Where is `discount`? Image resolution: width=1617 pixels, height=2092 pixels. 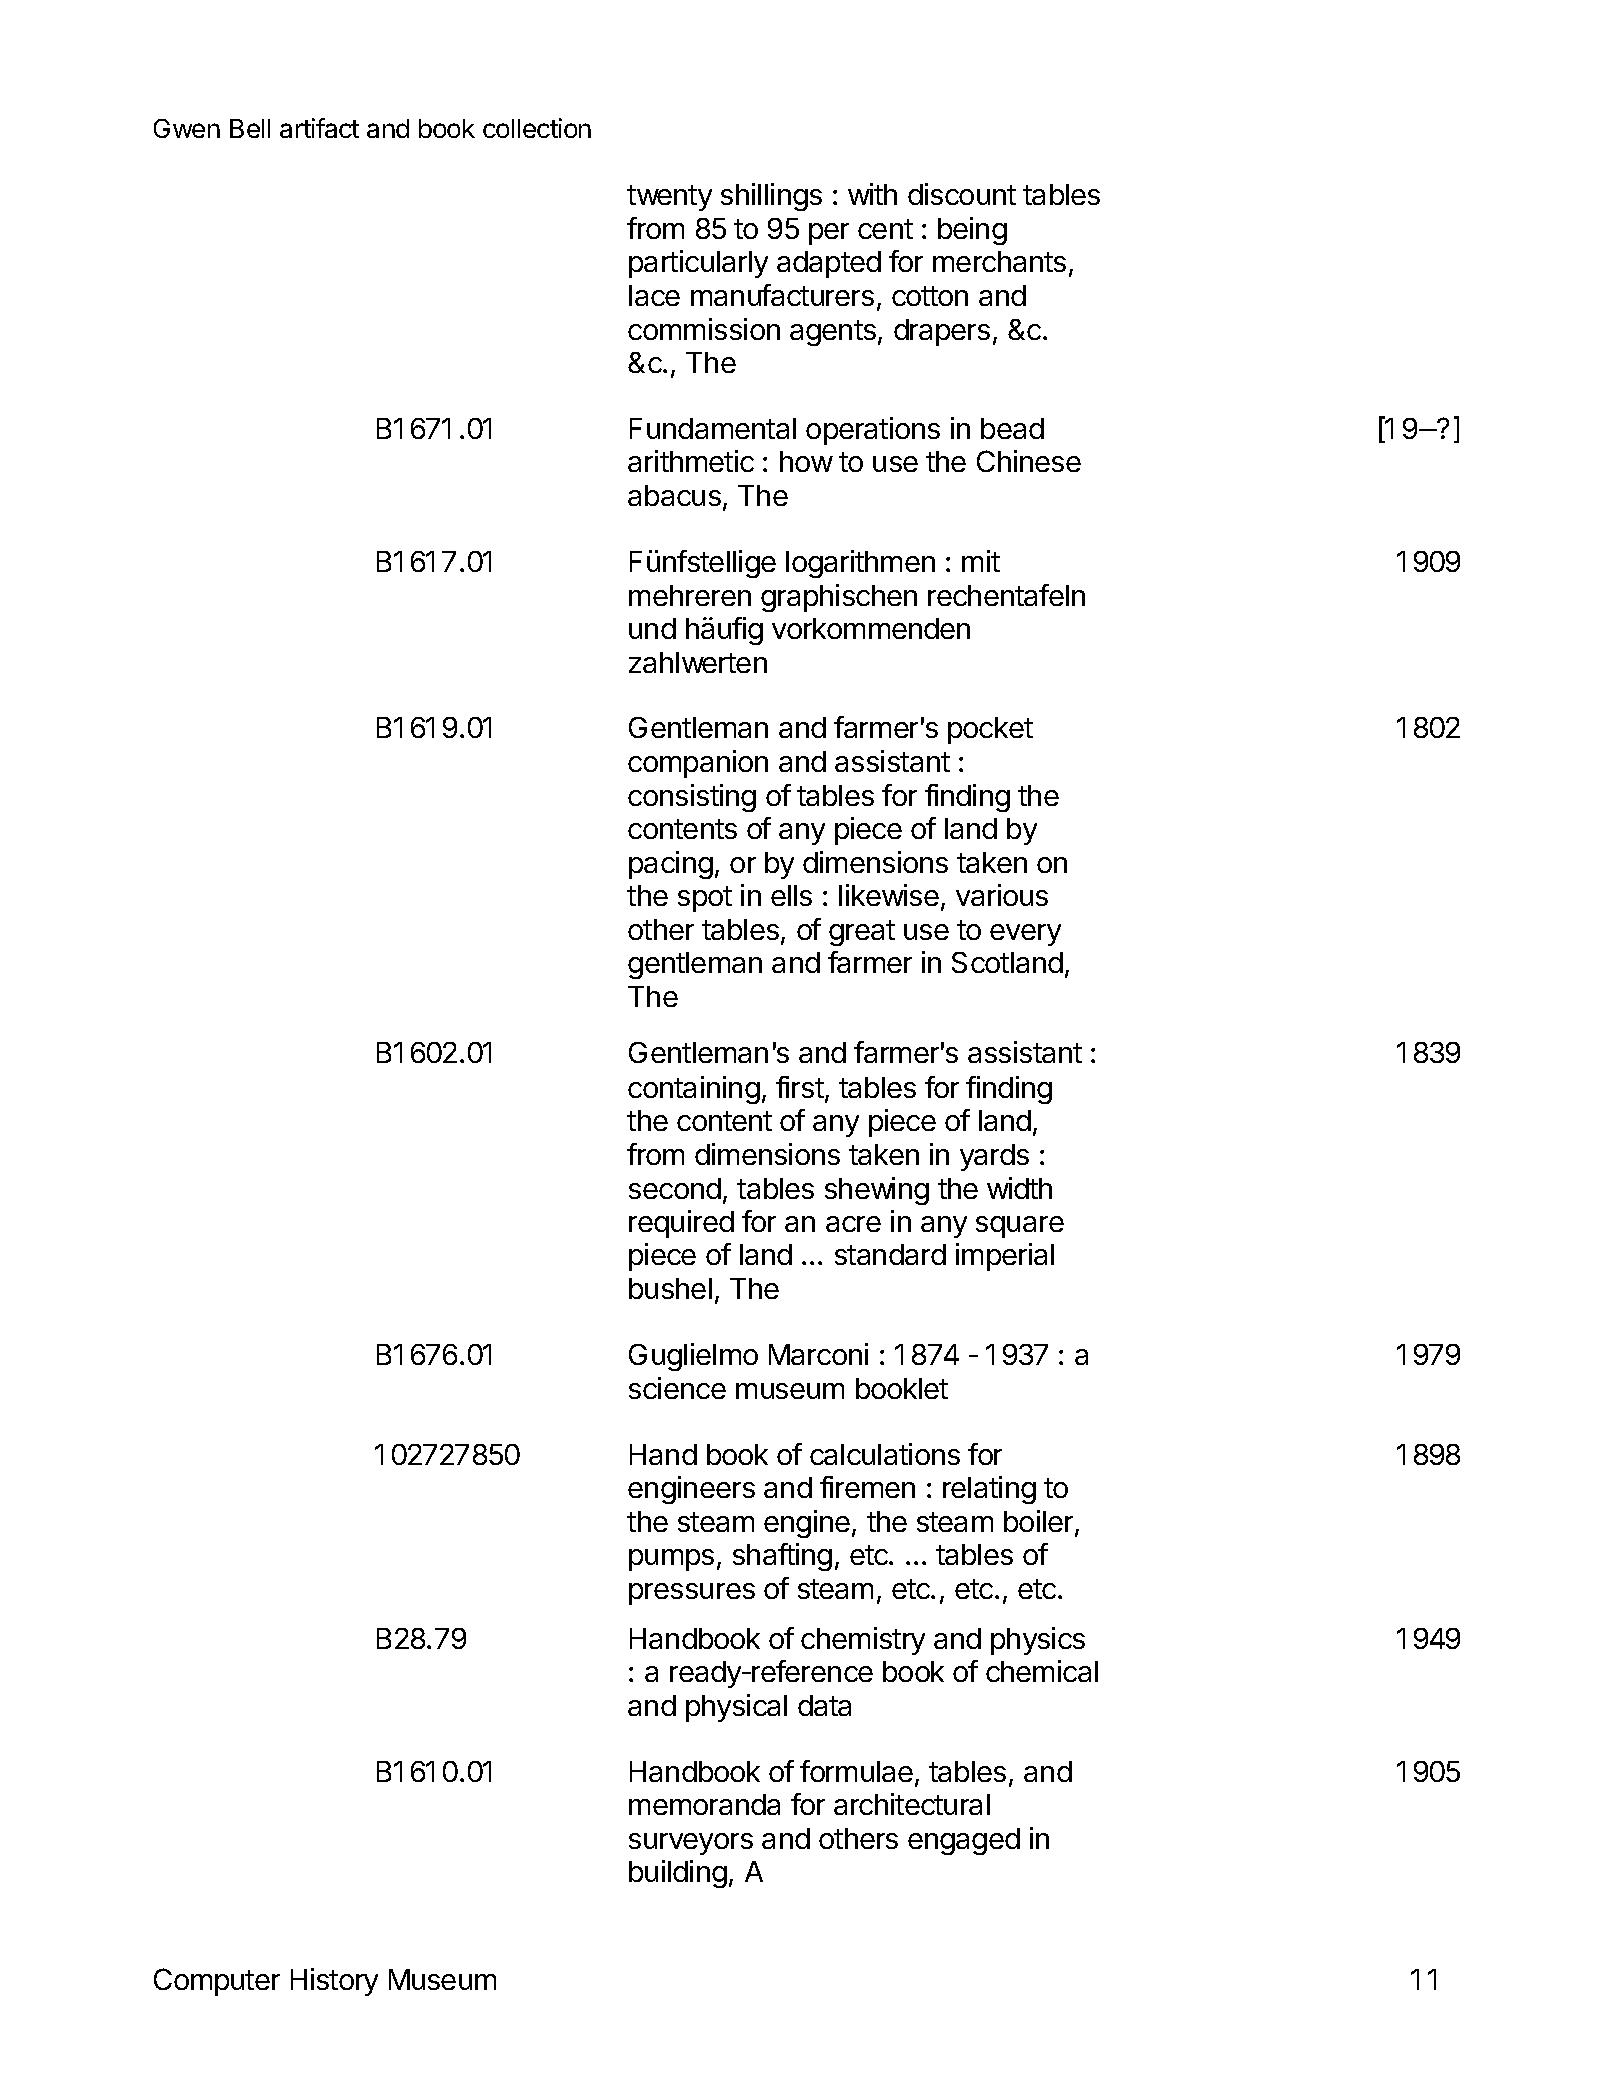
discount is located at coordinates (962, 194).
